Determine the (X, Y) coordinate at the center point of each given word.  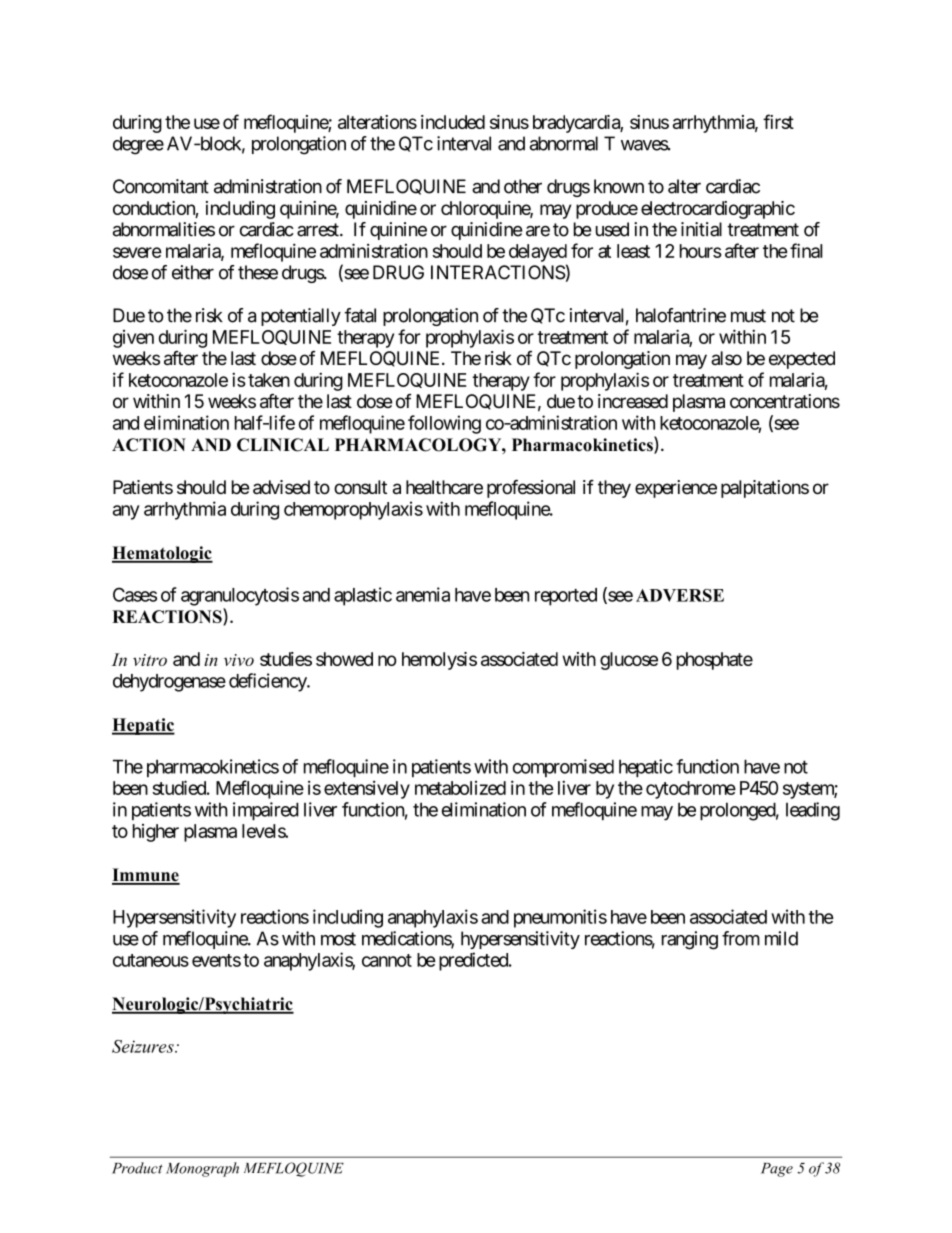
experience (676, 489)
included (453, 122)
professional (531, 489)
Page (777, 1170)
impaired (266, 811)
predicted (474, 961)
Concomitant (161, 186)
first (778, 121)
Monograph (202, 1169)
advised (281, 487)
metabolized (460, 788)
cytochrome (691, 790)
